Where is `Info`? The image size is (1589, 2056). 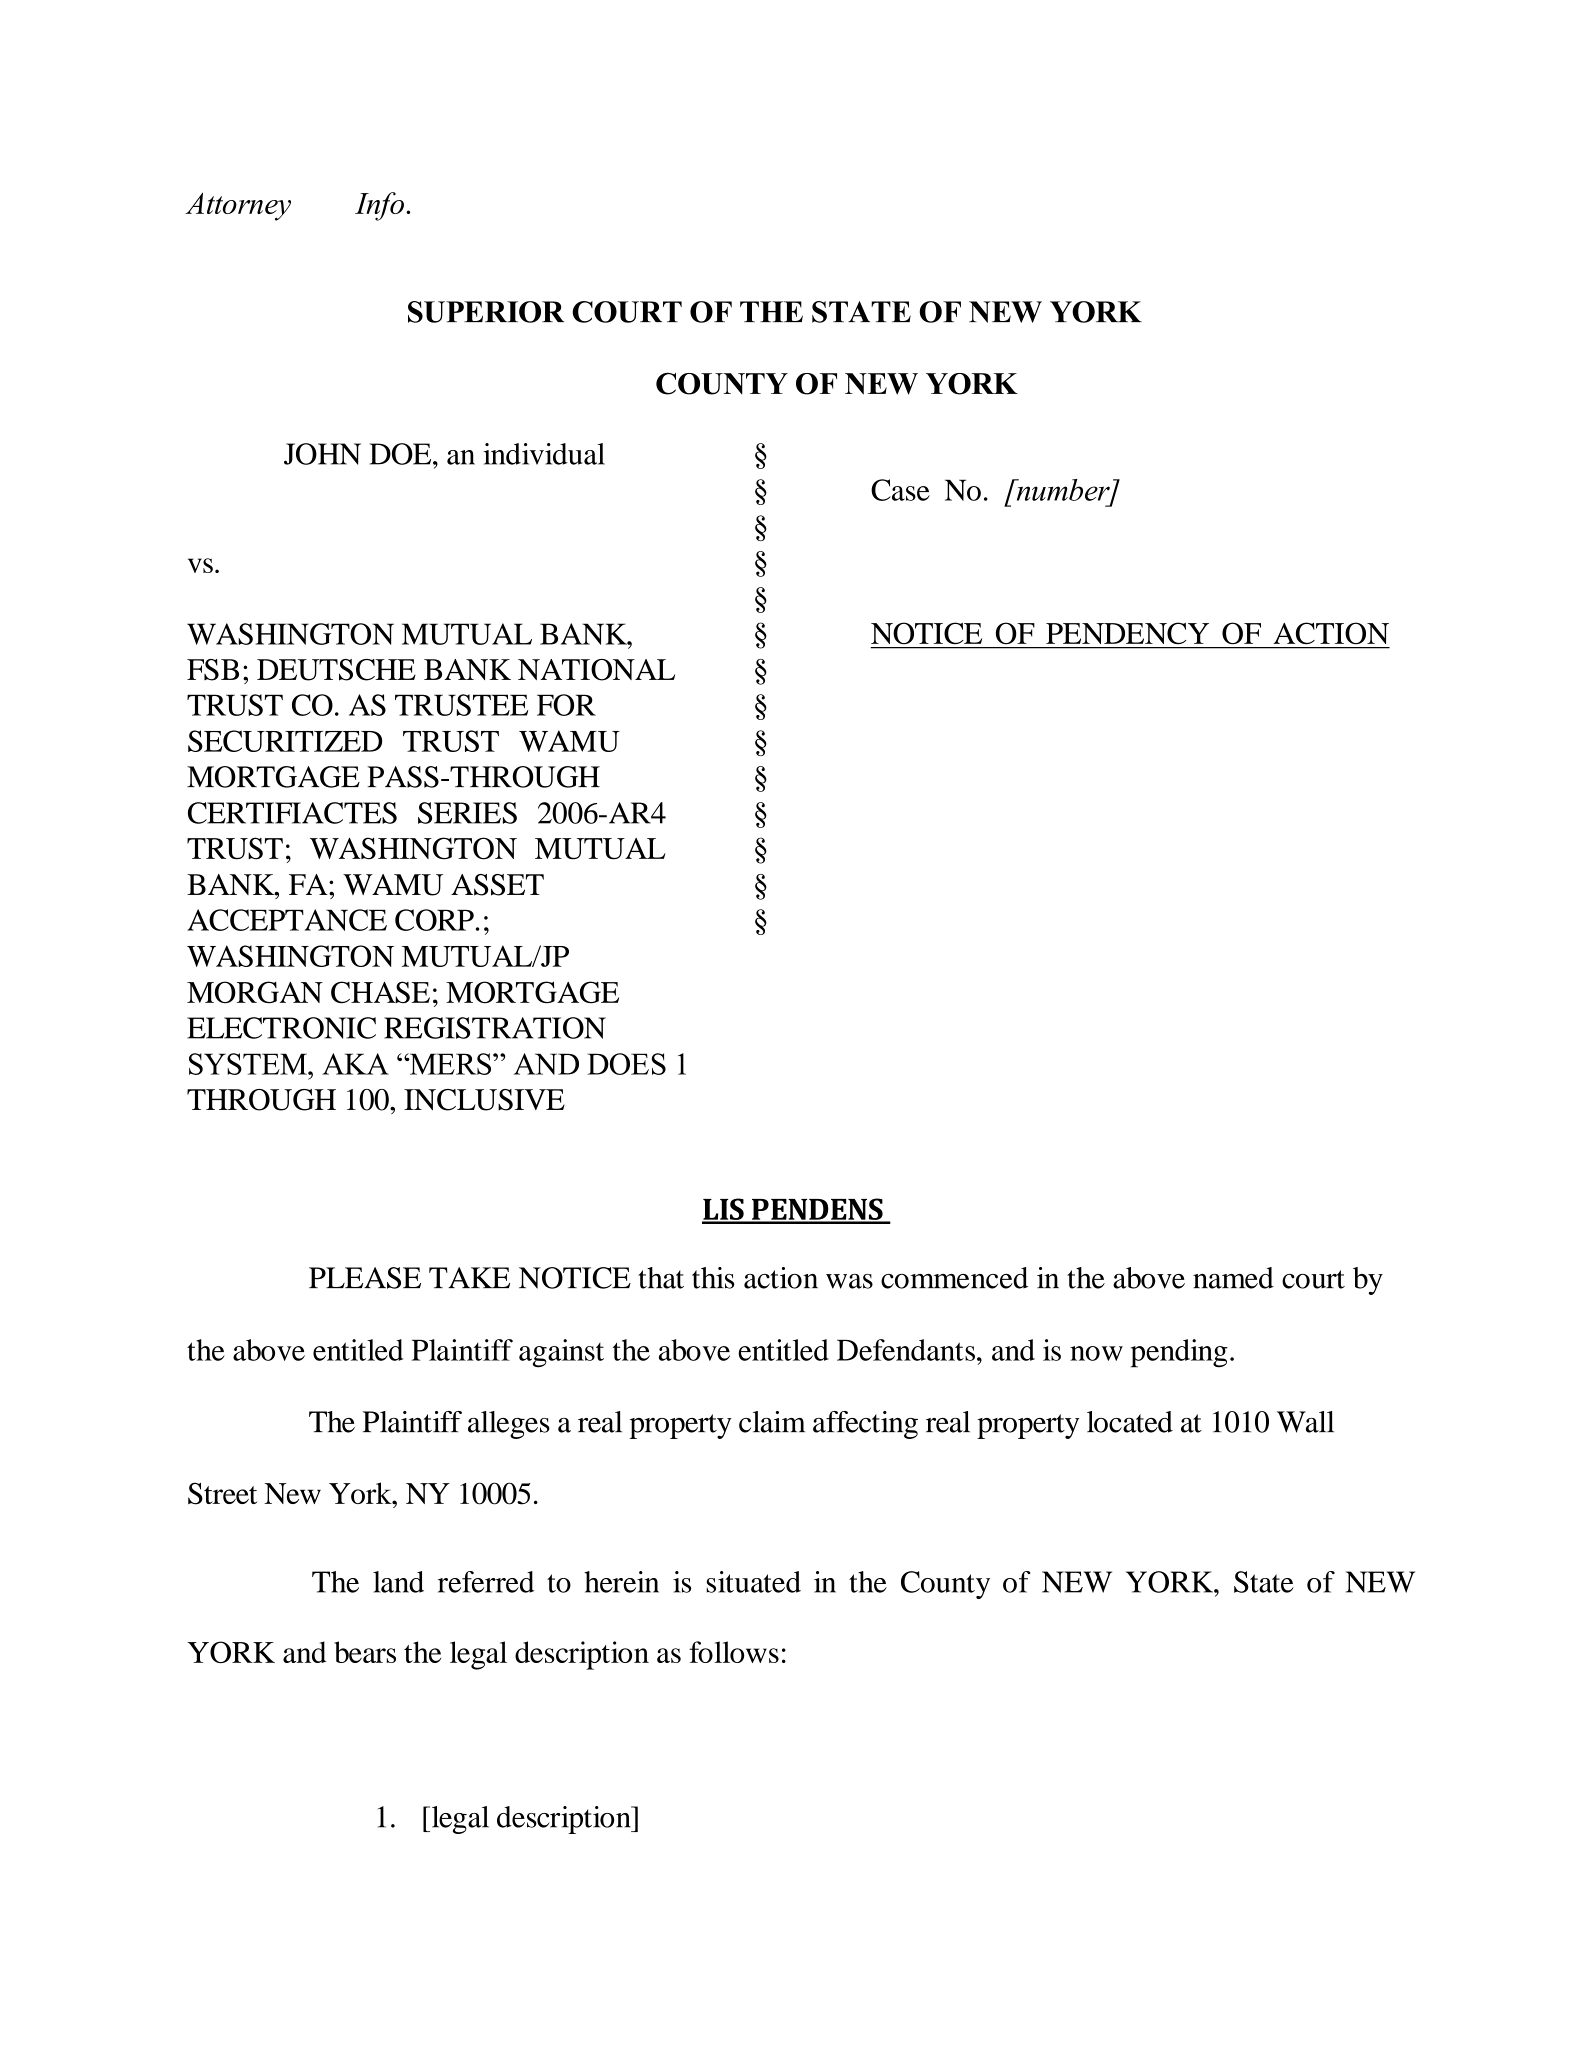 Info is located at coordinates (379, 206).
